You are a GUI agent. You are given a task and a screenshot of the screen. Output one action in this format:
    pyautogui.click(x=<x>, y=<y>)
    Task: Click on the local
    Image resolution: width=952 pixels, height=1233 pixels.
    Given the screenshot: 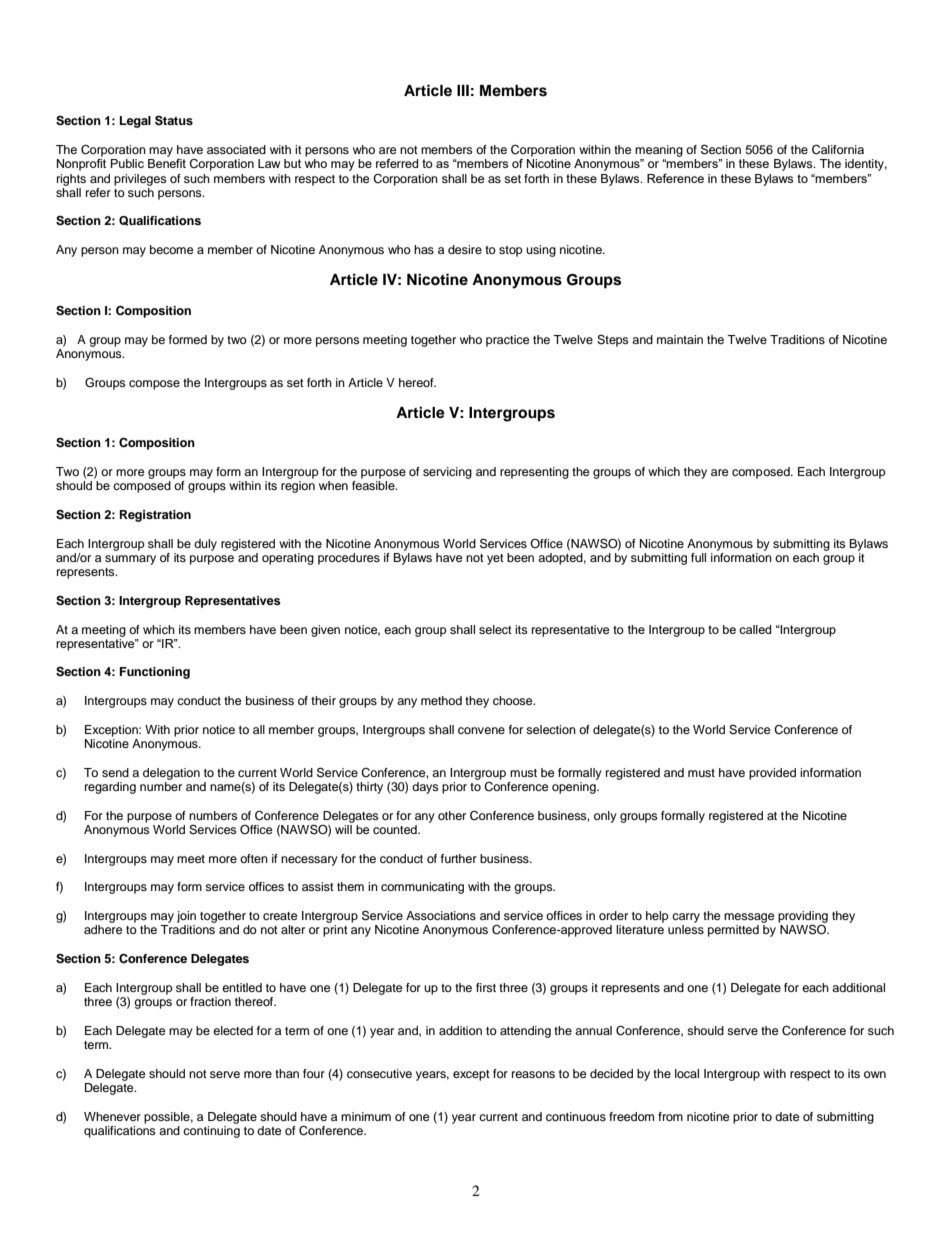 What is the action you would take?
    pyautogui.click(x=687, y=1073)
